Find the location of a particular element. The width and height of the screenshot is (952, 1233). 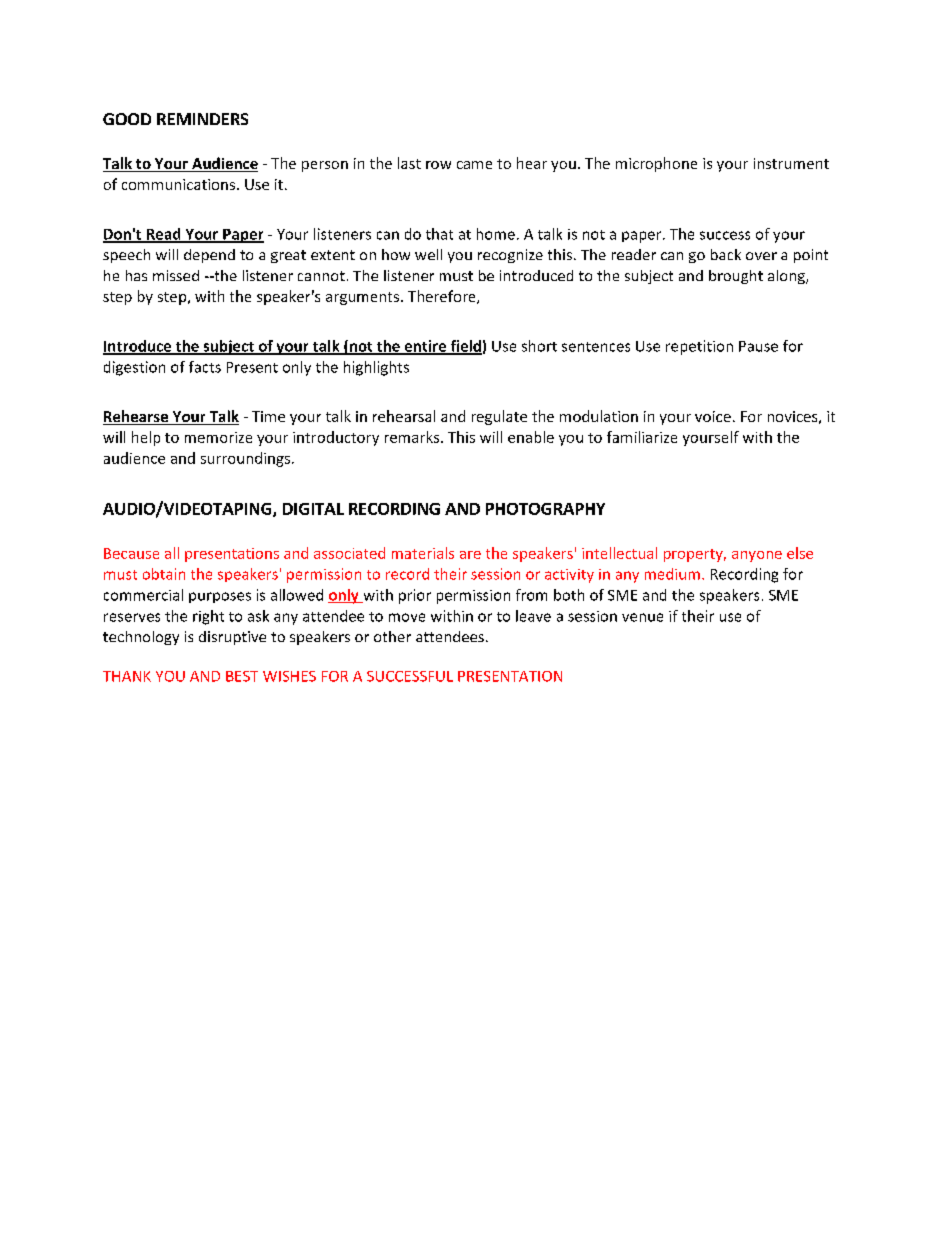

Time is located at coordinates (268, 416).
